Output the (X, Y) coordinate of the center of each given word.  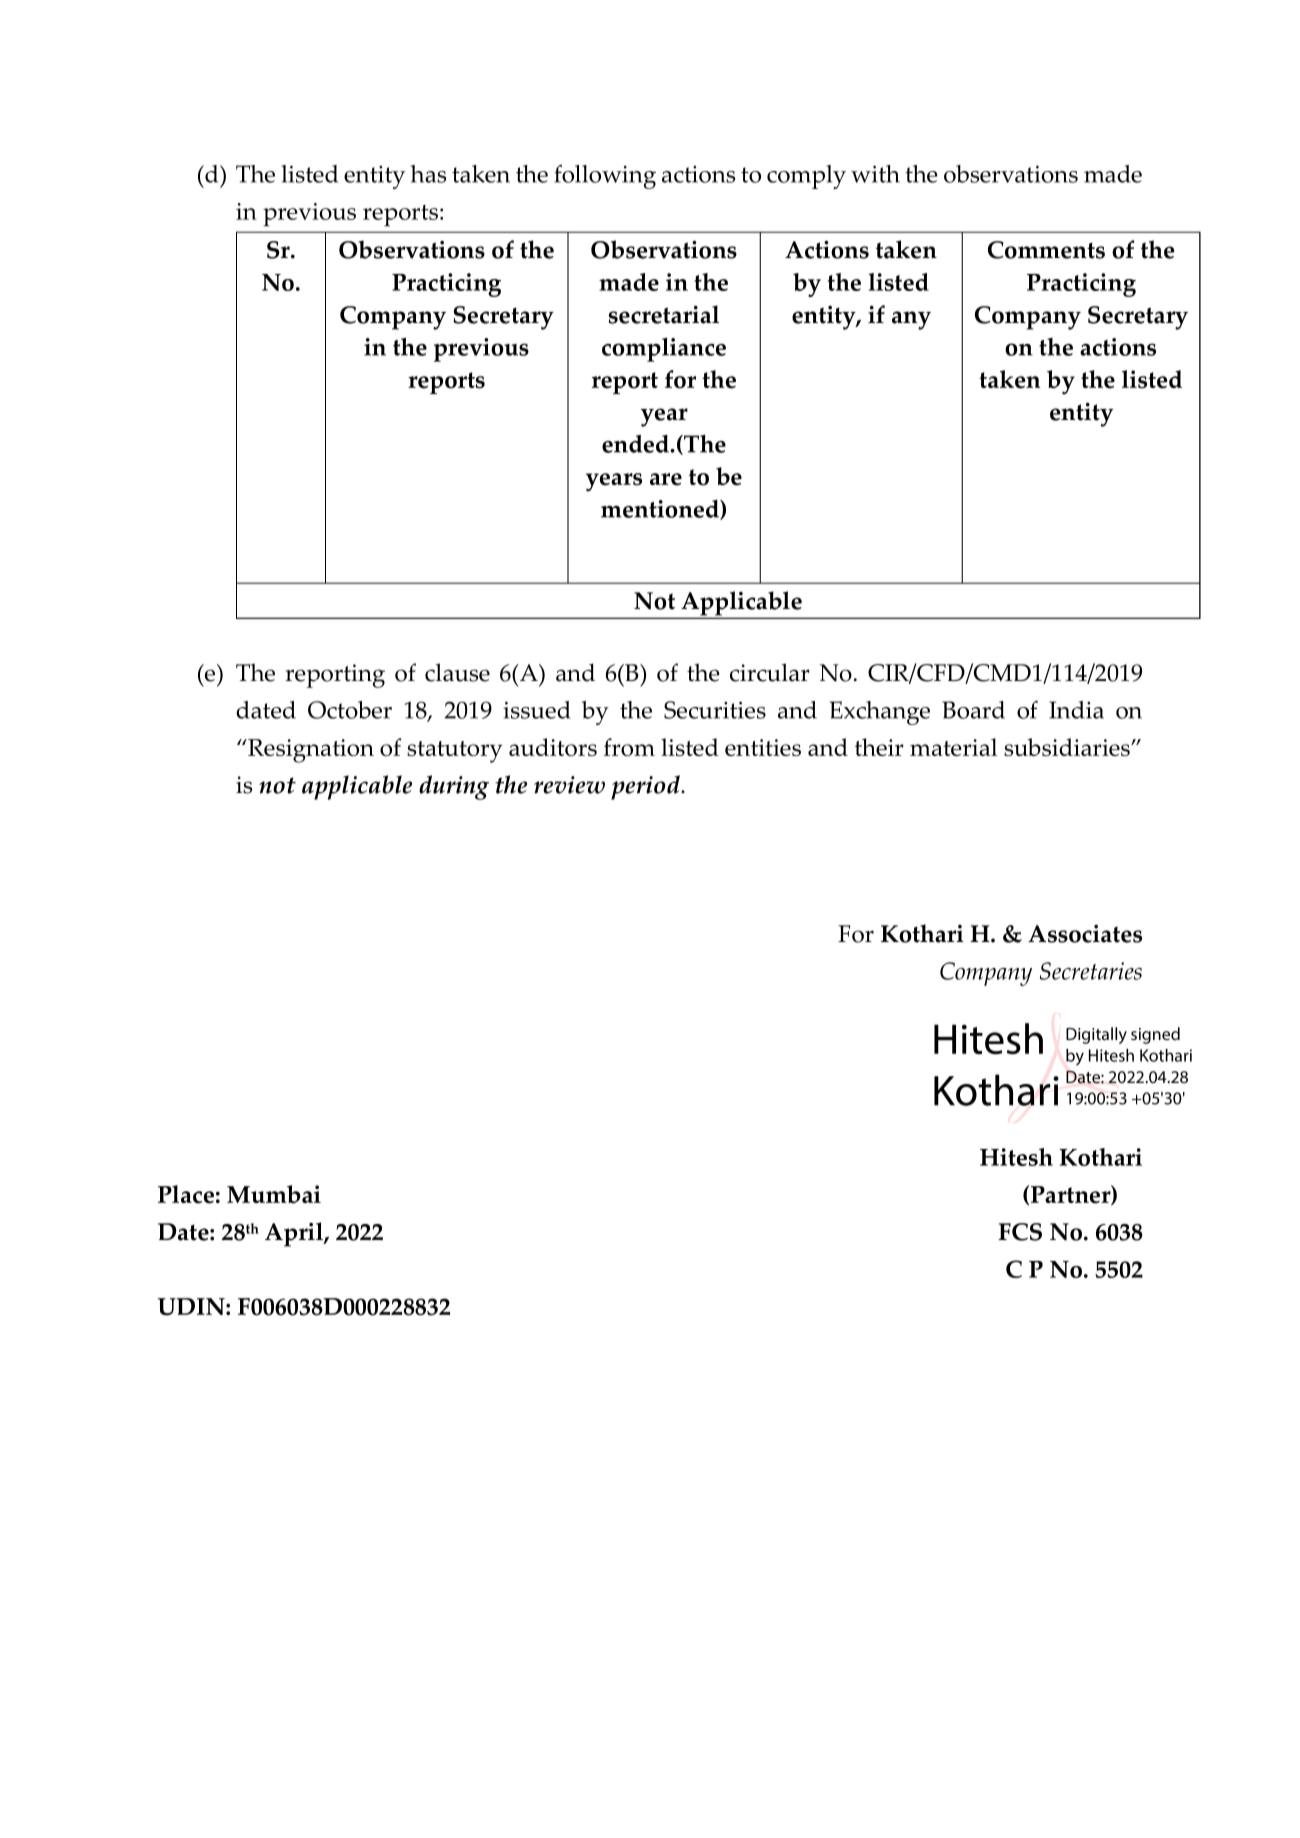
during (454, 787)
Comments (1046, 250)
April (295, 1234)
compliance (664, 350)
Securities (715, 710)
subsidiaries (1068, 747)
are (666, 479)
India (1076, 710)
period (646, 787)
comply (806, 177)
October (350, 710)
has (428, 174)
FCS (1020, 1232)
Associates (1085, 934)
